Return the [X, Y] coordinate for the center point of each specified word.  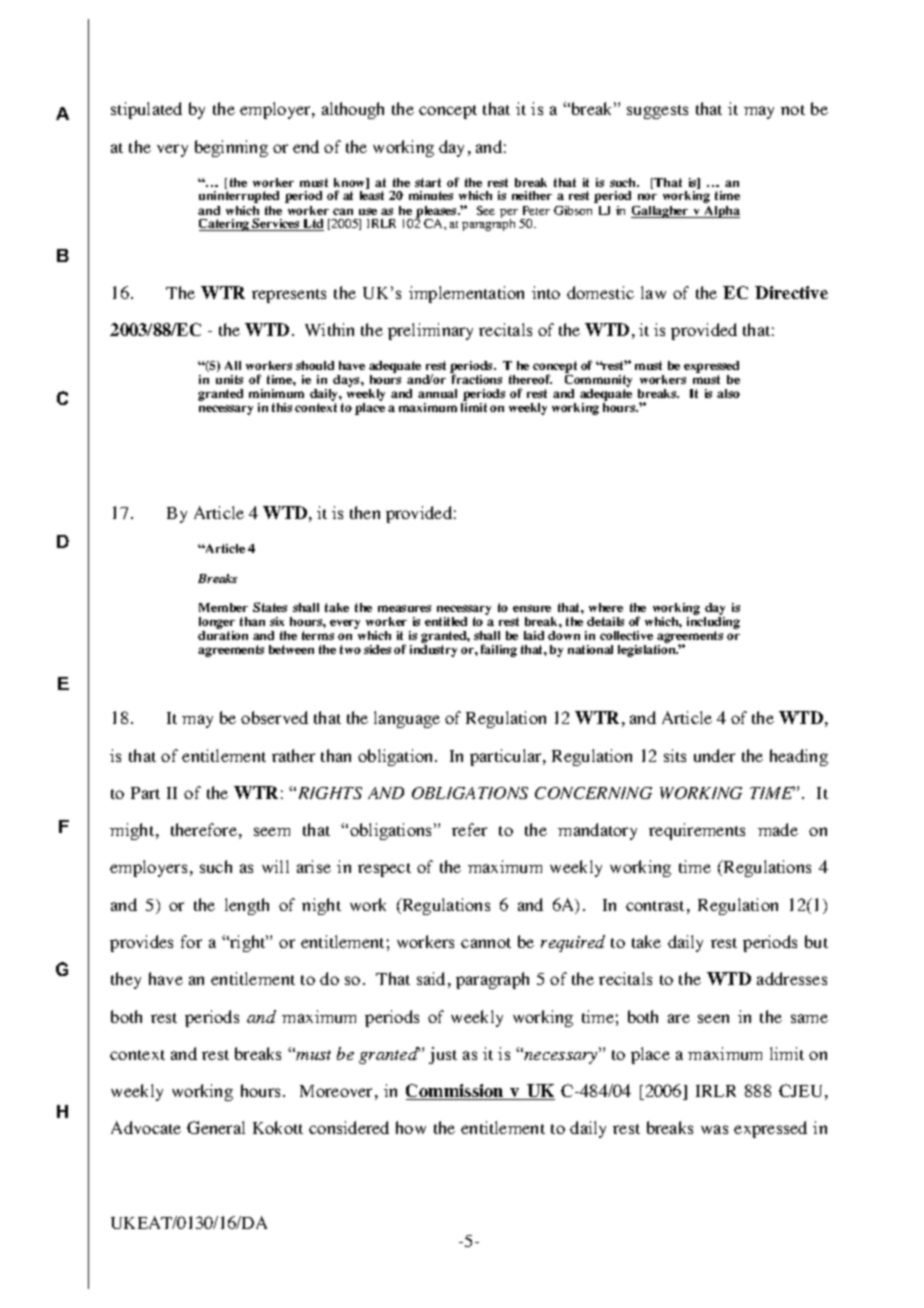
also [728, 393]
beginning [231, 148]
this [282, 407]
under [714, 755]
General [216, 1127]
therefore [204, 829]
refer [469, 829]
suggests [657, 112]
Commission [456, 1092]
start [428, 182]
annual [437, 393]
